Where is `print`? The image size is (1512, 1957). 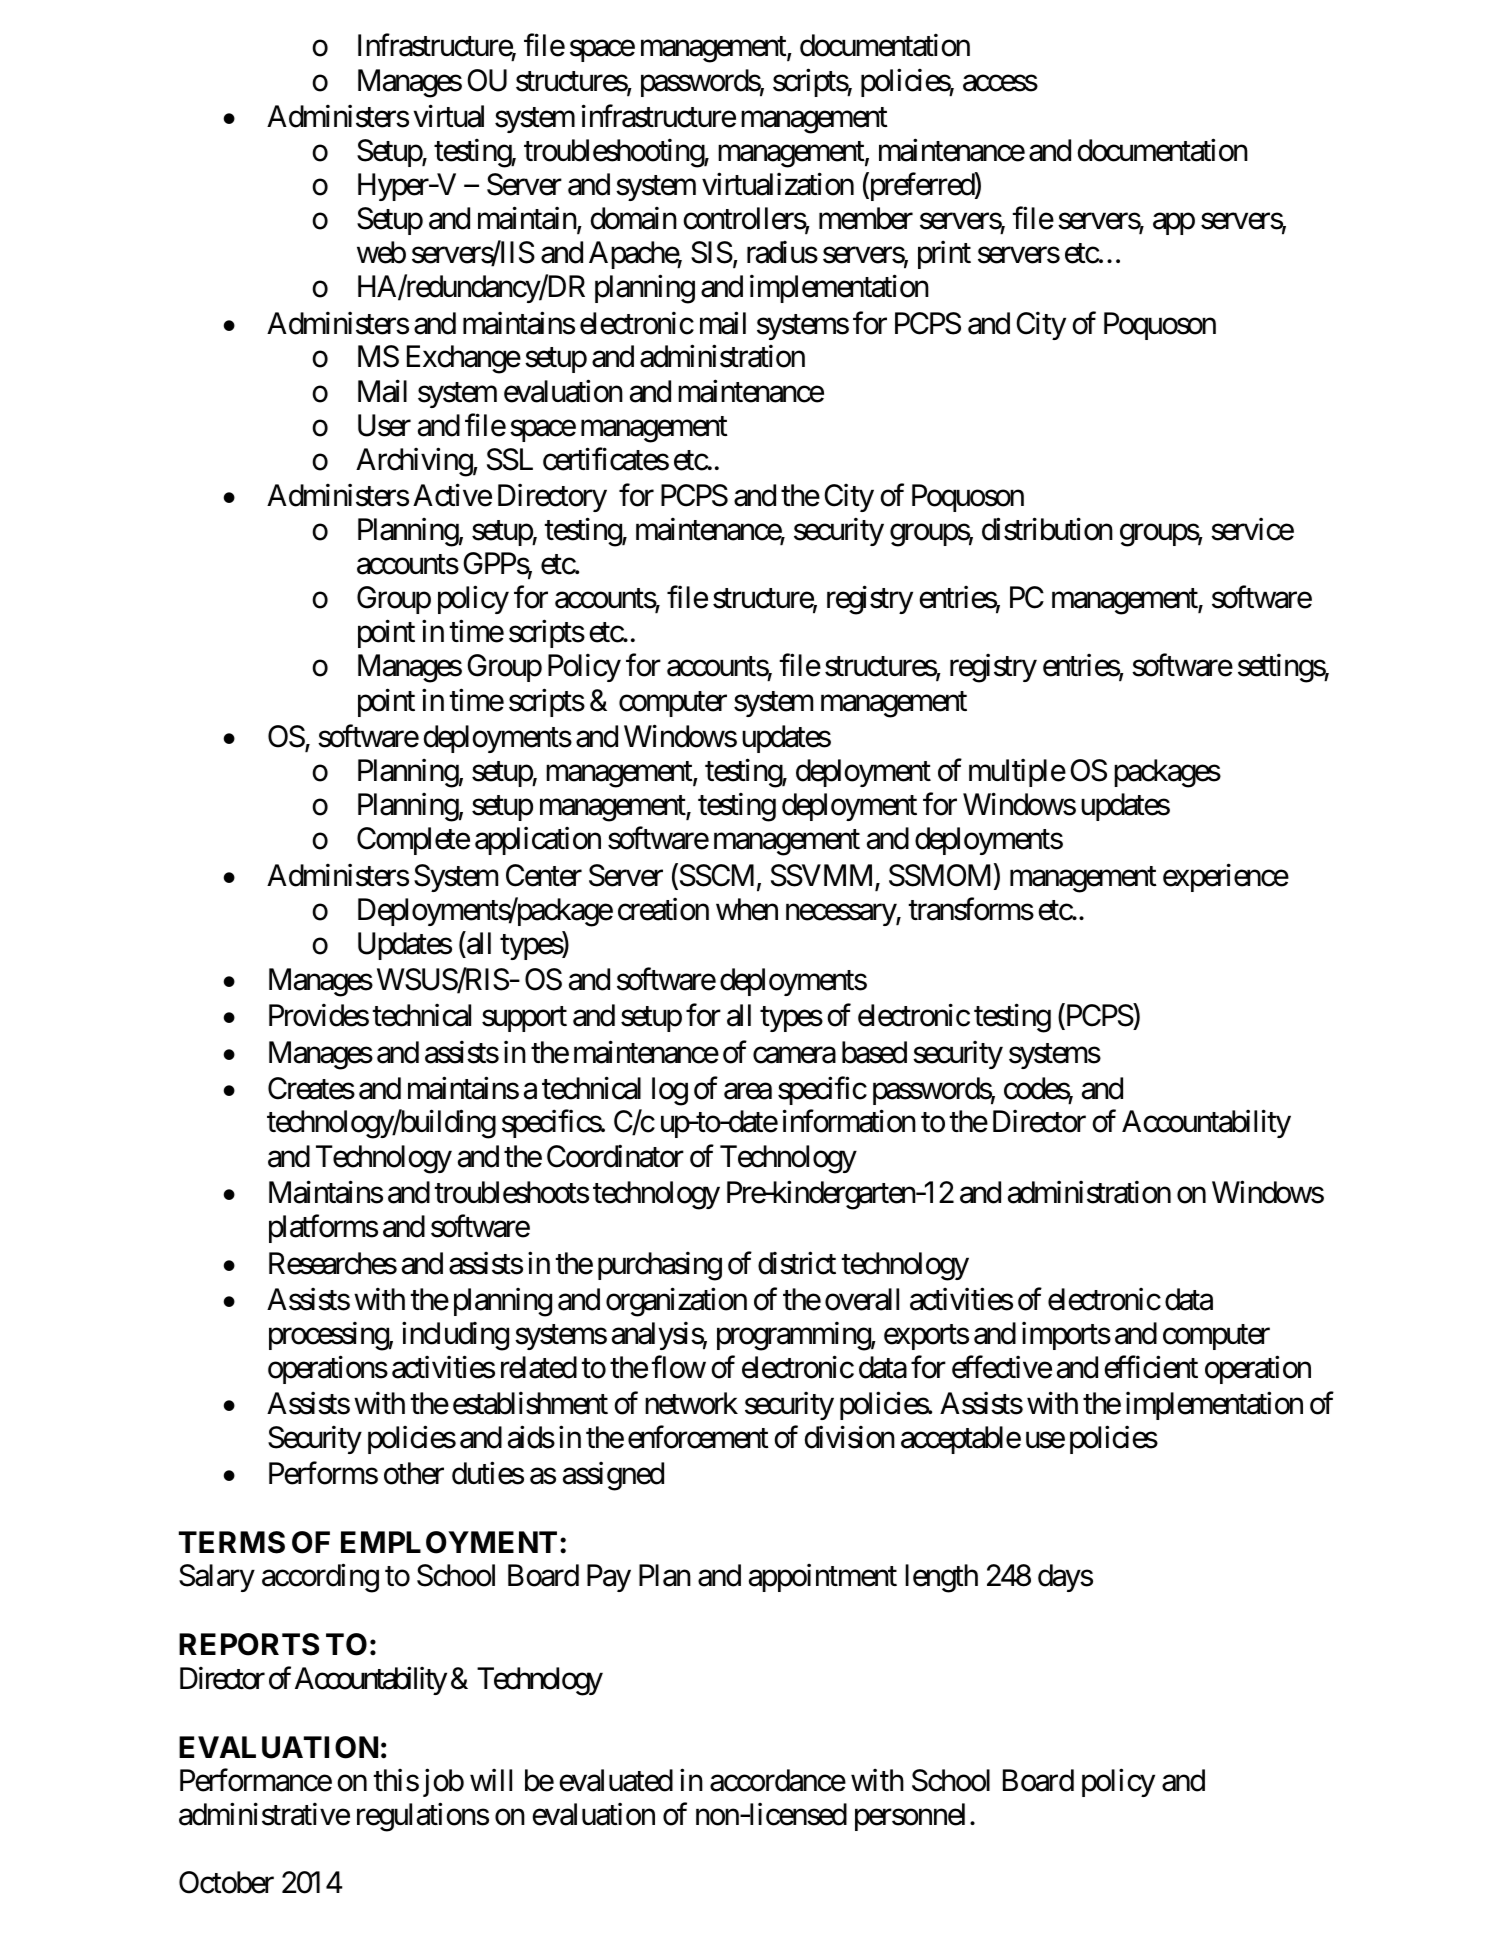 print is located at coordinates (944, 255).
